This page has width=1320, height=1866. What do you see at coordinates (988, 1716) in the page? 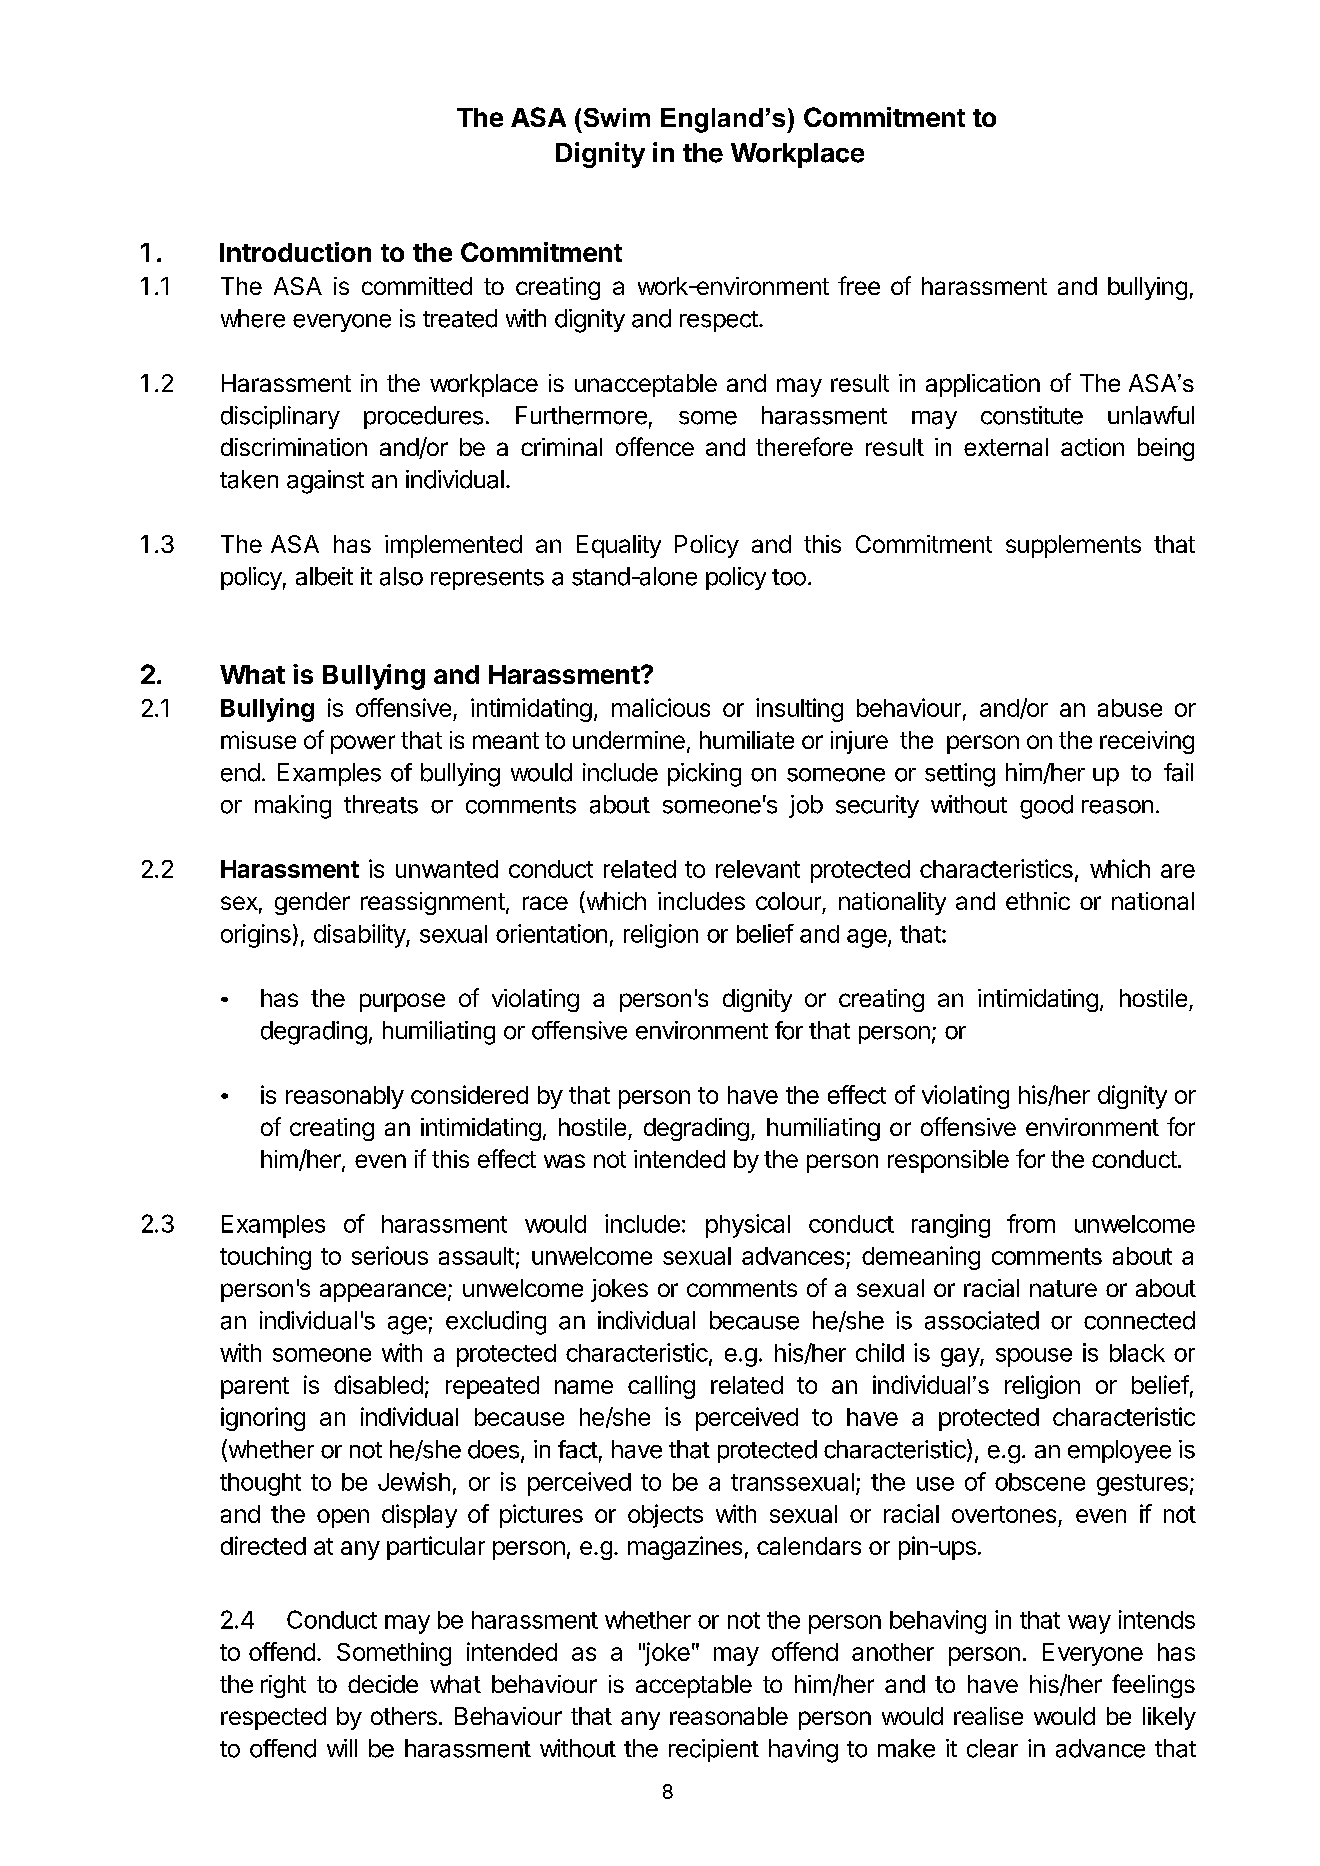
I see `realise` at bounding box center [988, 1716].
